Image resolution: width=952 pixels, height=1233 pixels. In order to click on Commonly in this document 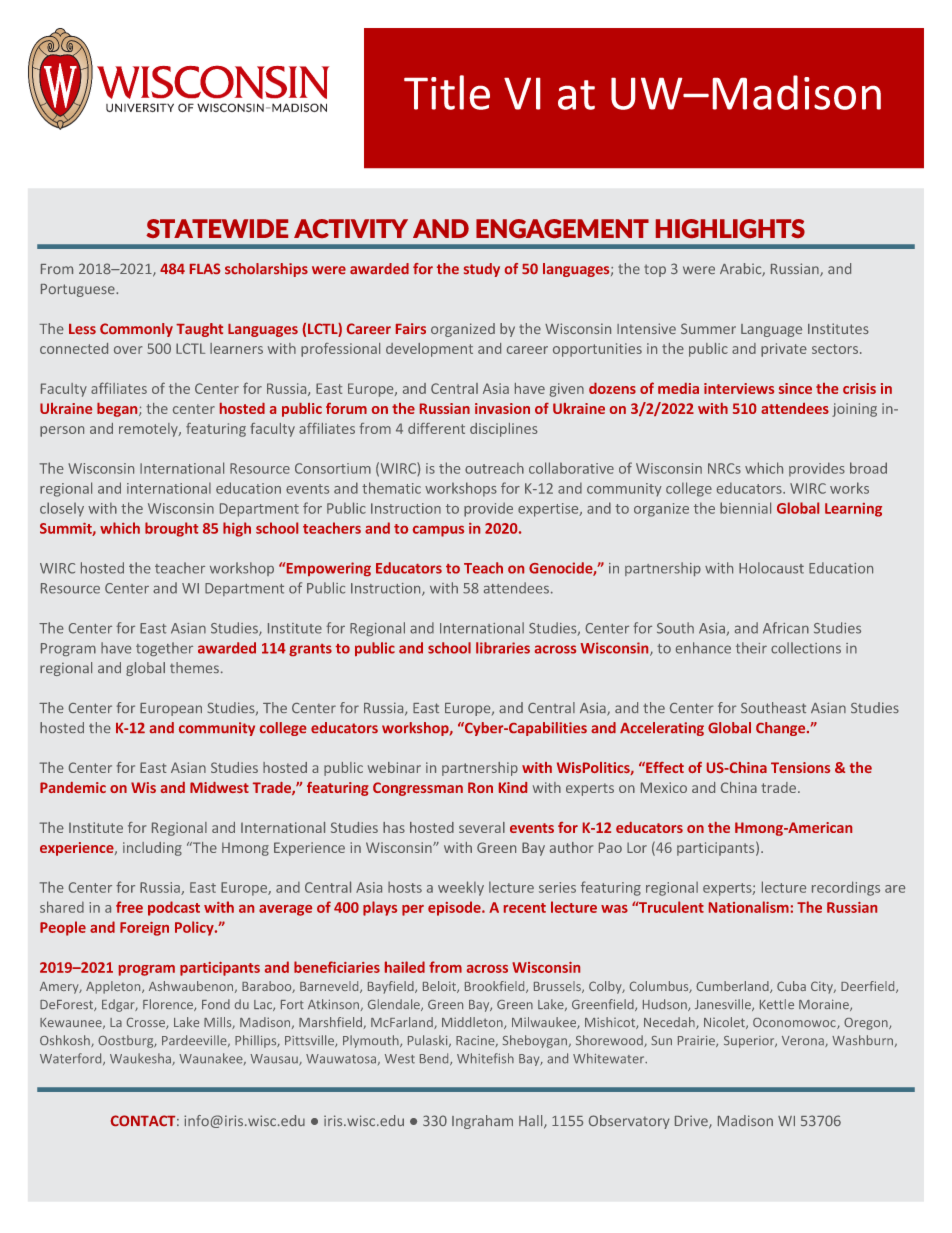, I will do `click(136, 330)`.
